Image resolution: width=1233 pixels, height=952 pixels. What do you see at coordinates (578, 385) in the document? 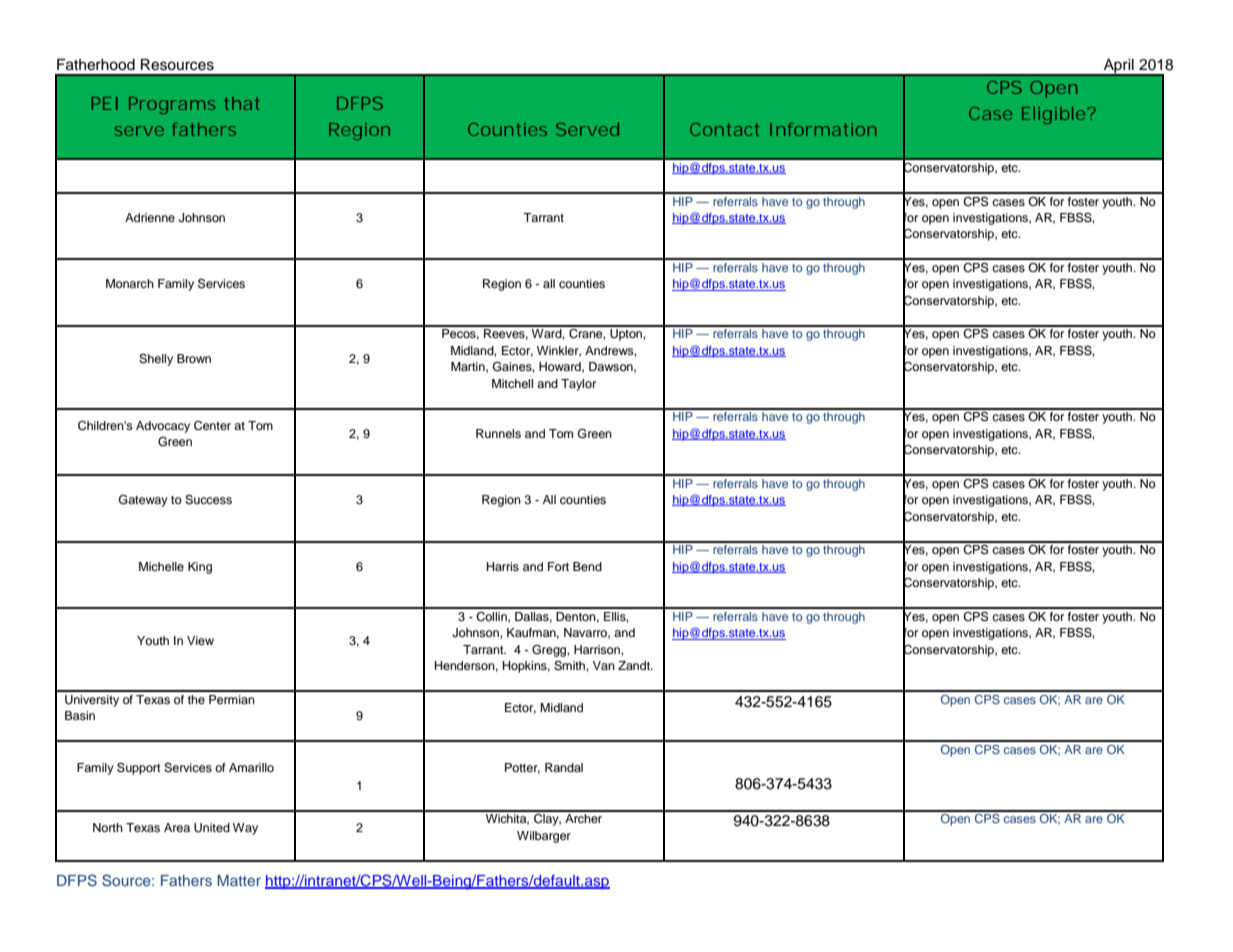
I see `Taylor` at bounding box center [578, 385].
